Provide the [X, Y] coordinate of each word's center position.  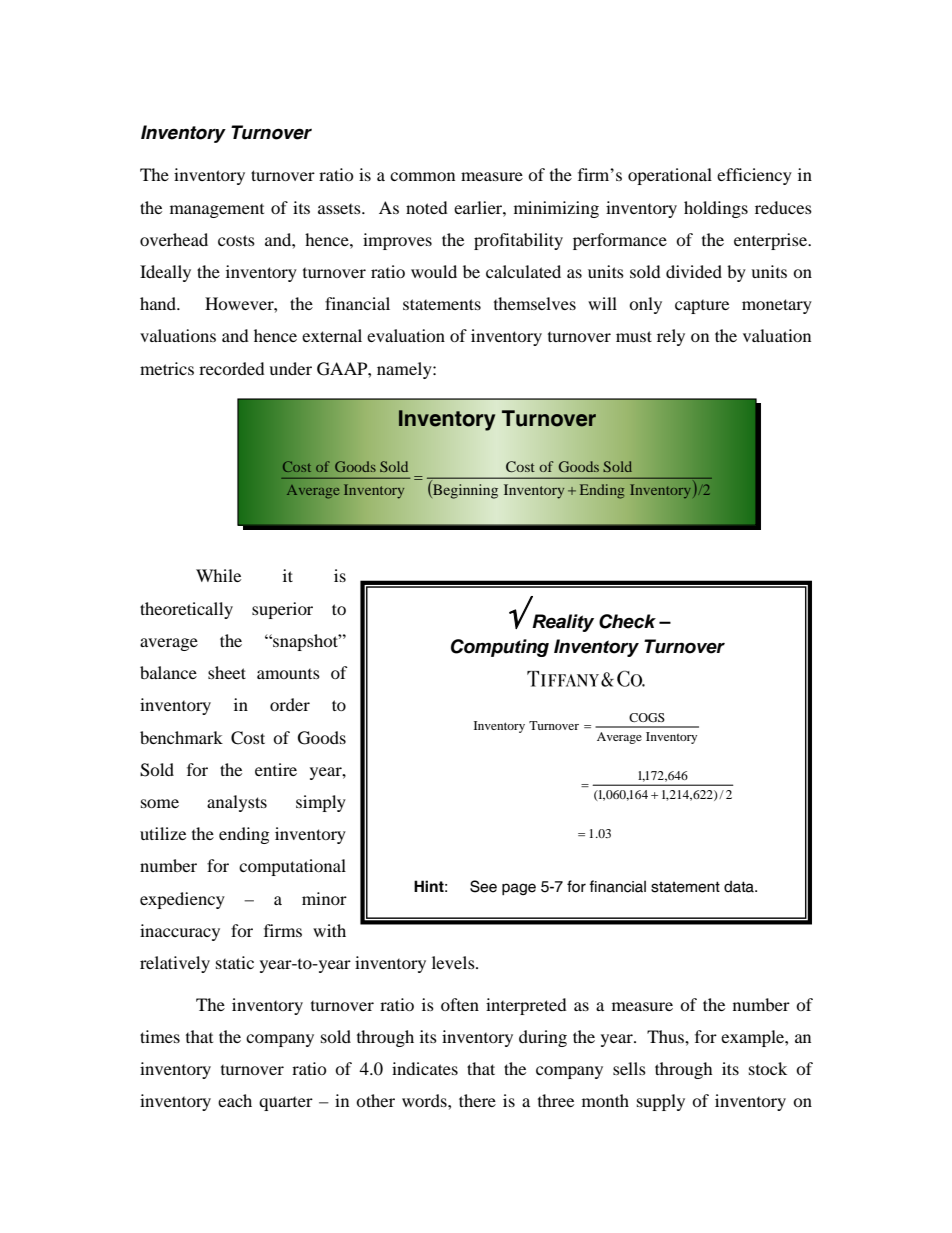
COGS [647, 717]
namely [405, 370]
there [477, 1100]
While [218, 575]
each [235, 1100]
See [483, 886]
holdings [716, 209]
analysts [237, 803]
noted [427, 207]
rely [671, 337]
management [217, 211]
